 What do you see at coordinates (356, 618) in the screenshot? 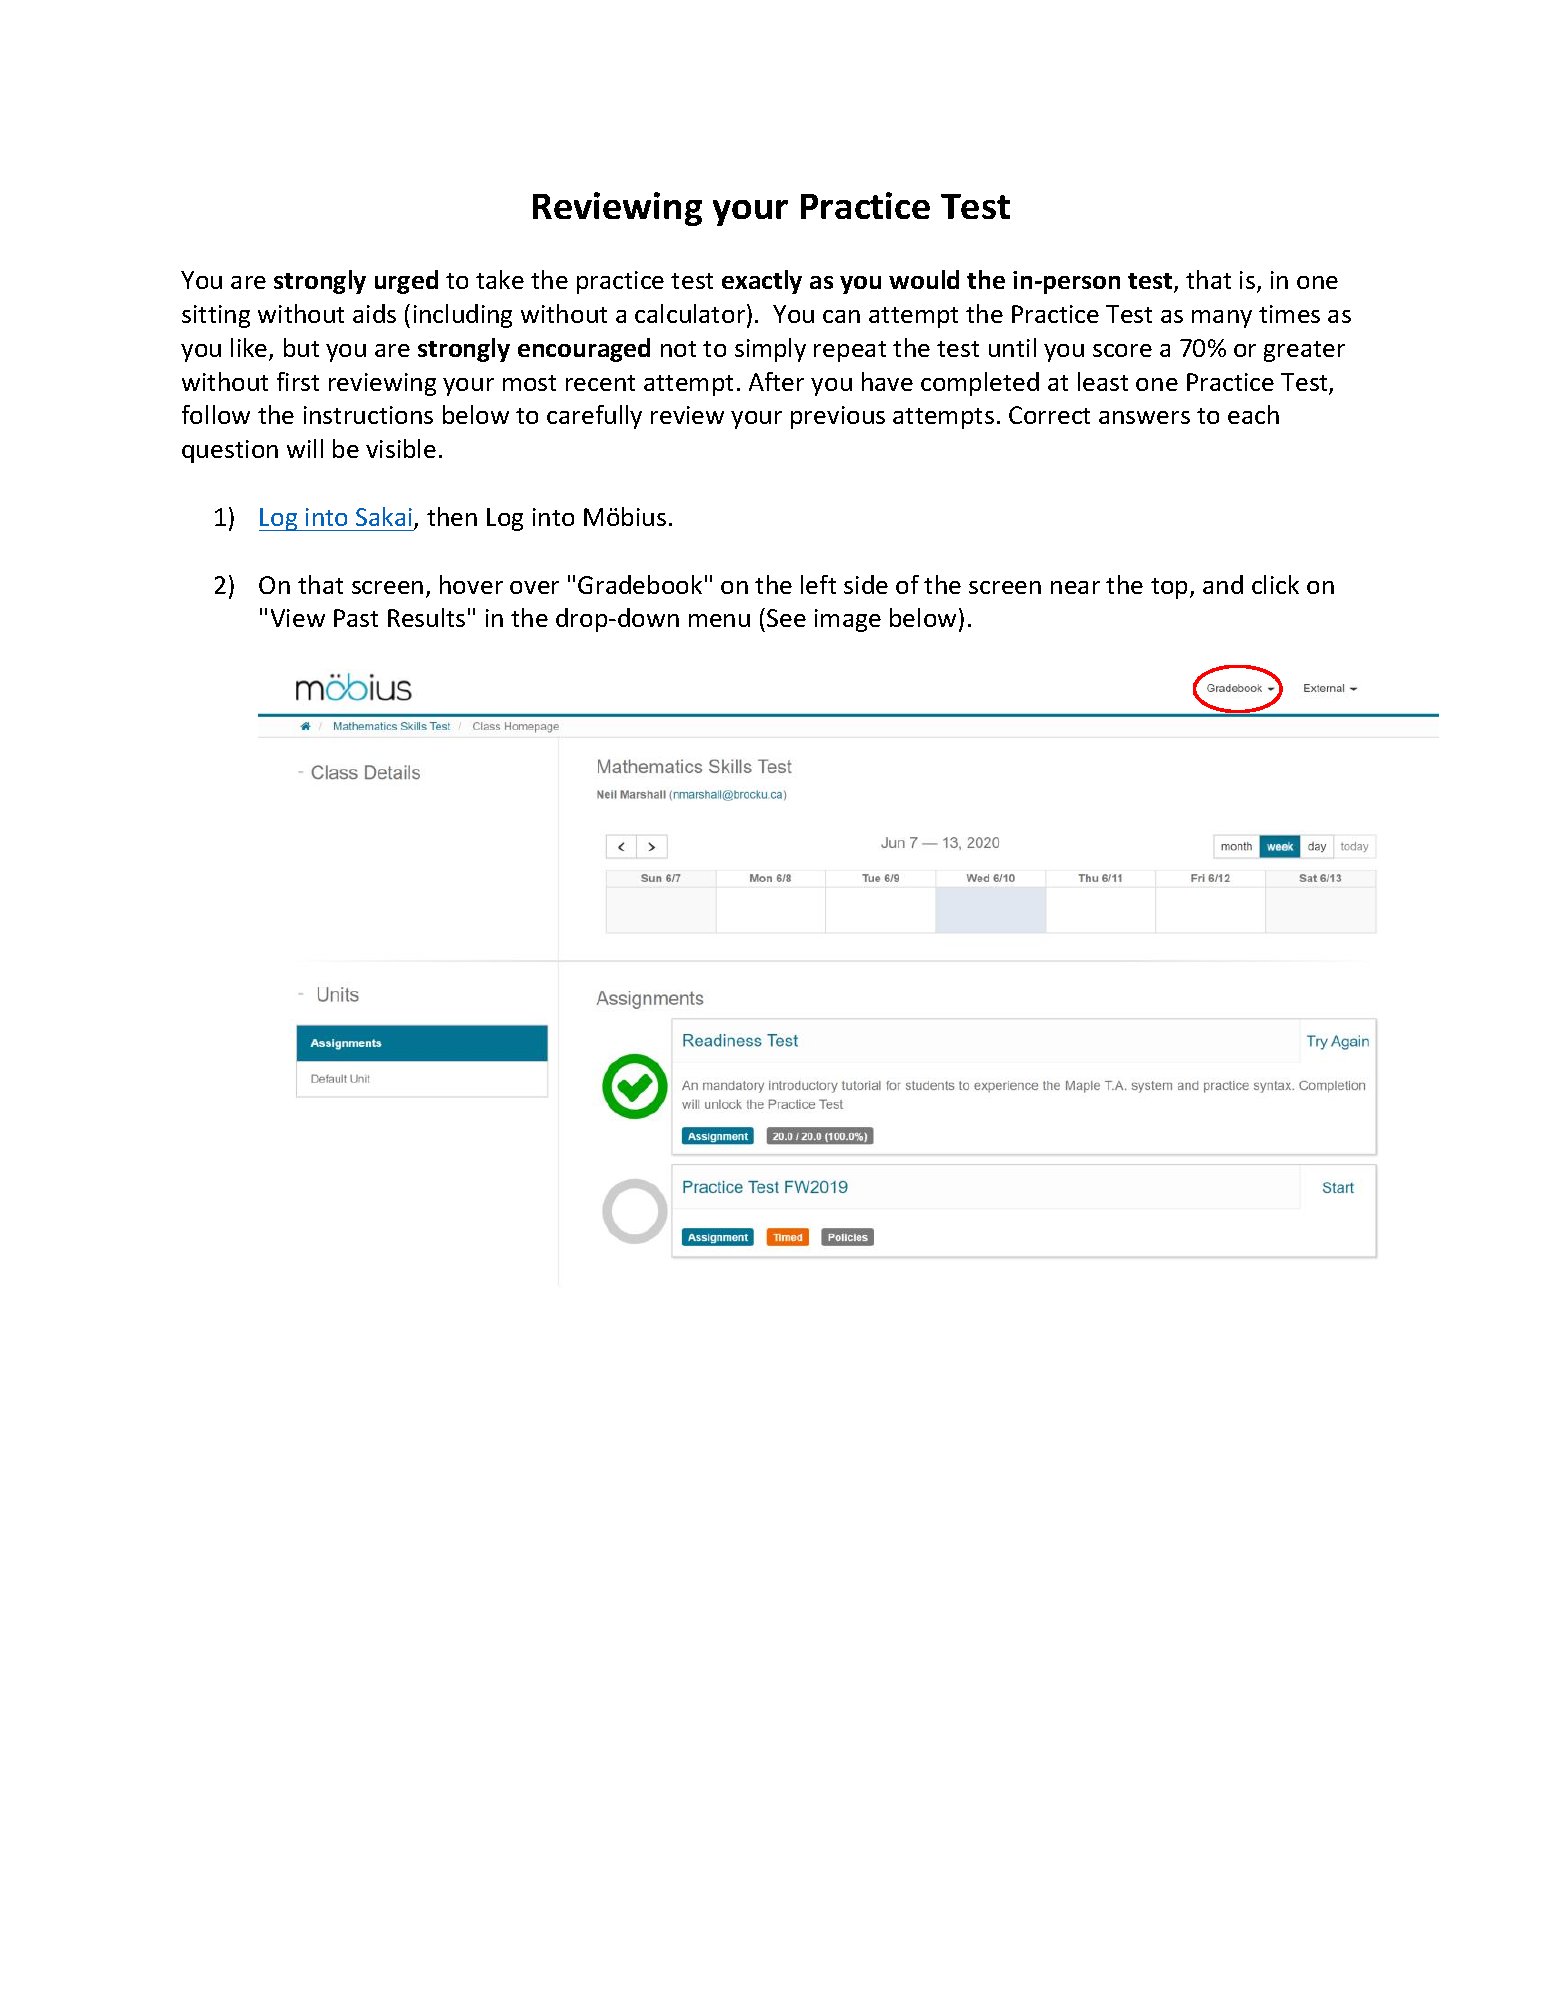
I see `Past` at bounding box center [356, 618].
